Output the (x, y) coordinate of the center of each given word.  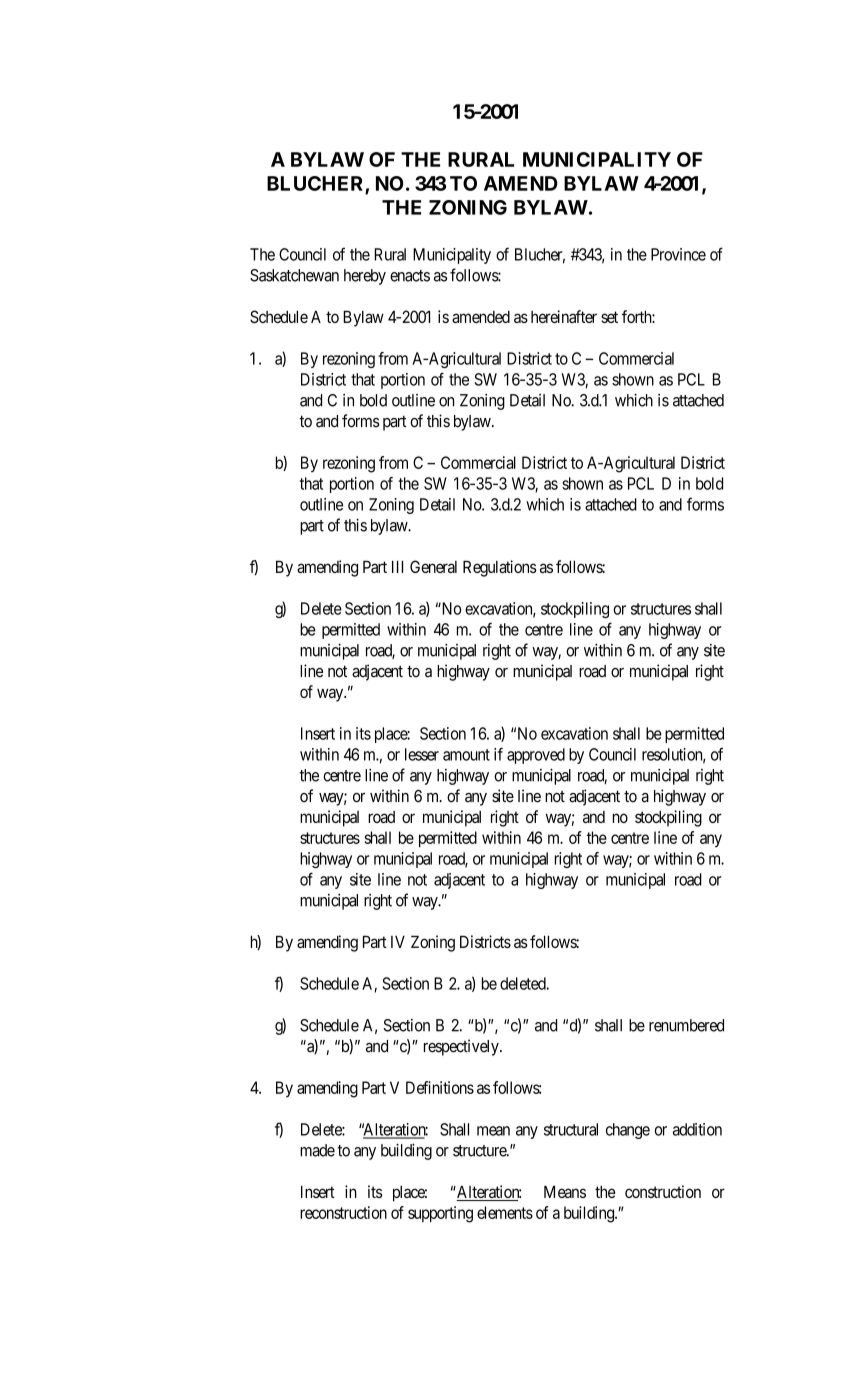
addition (697, 1129)
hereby (365, 277)
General (433, 566)
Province (678, 254)
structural (571, 1129)
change (628, 1131)
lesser (422, 754)
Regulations (500, 568)
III (397, 567)
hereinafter (564, 316)
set (609, 317)
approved (536, 756)
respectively (462, 1047)
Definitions (440, 1087)
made (317, 1150)
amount (466, 755)
